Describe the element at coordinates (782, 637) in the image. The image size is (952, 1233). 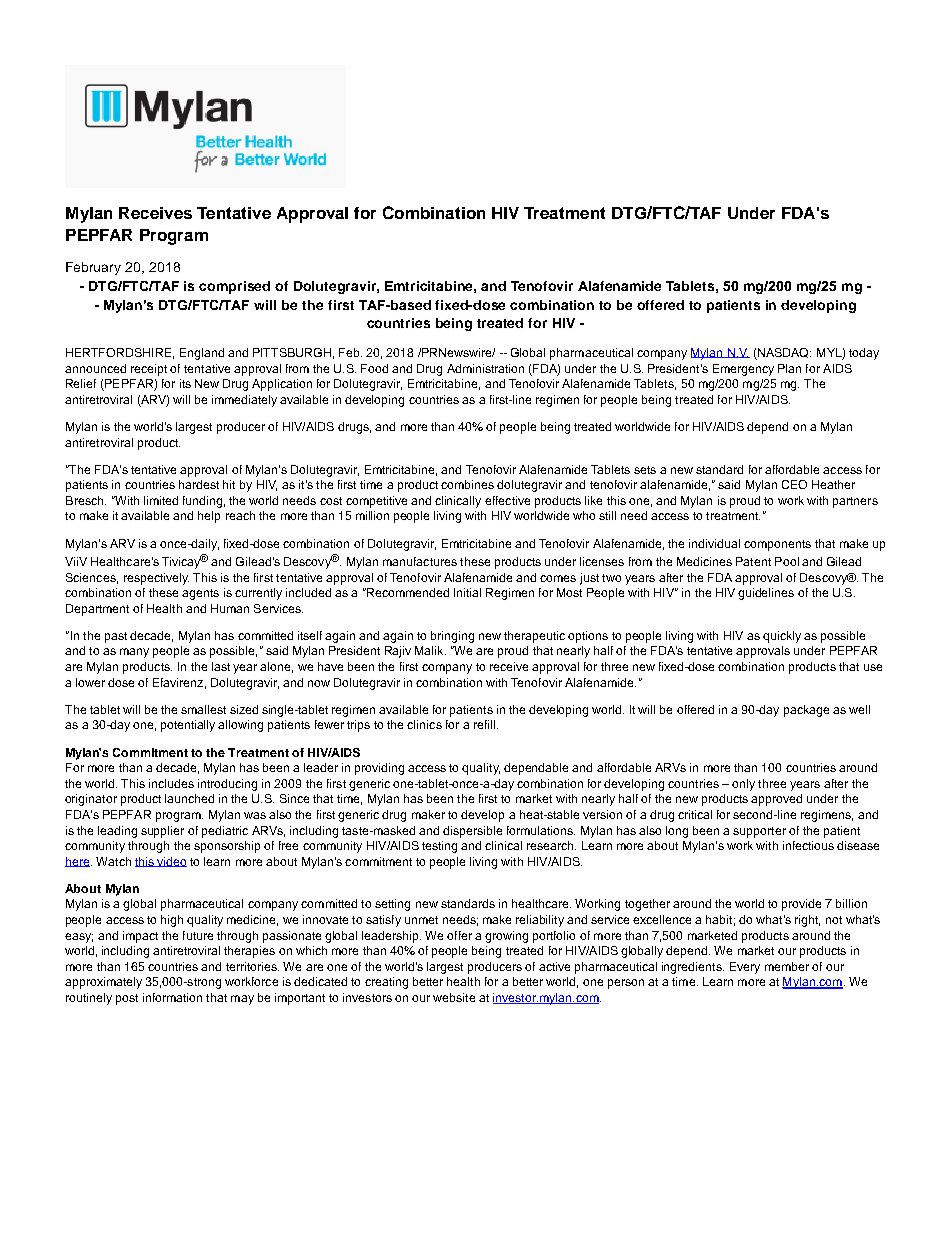
I see `quickly` at that location.
